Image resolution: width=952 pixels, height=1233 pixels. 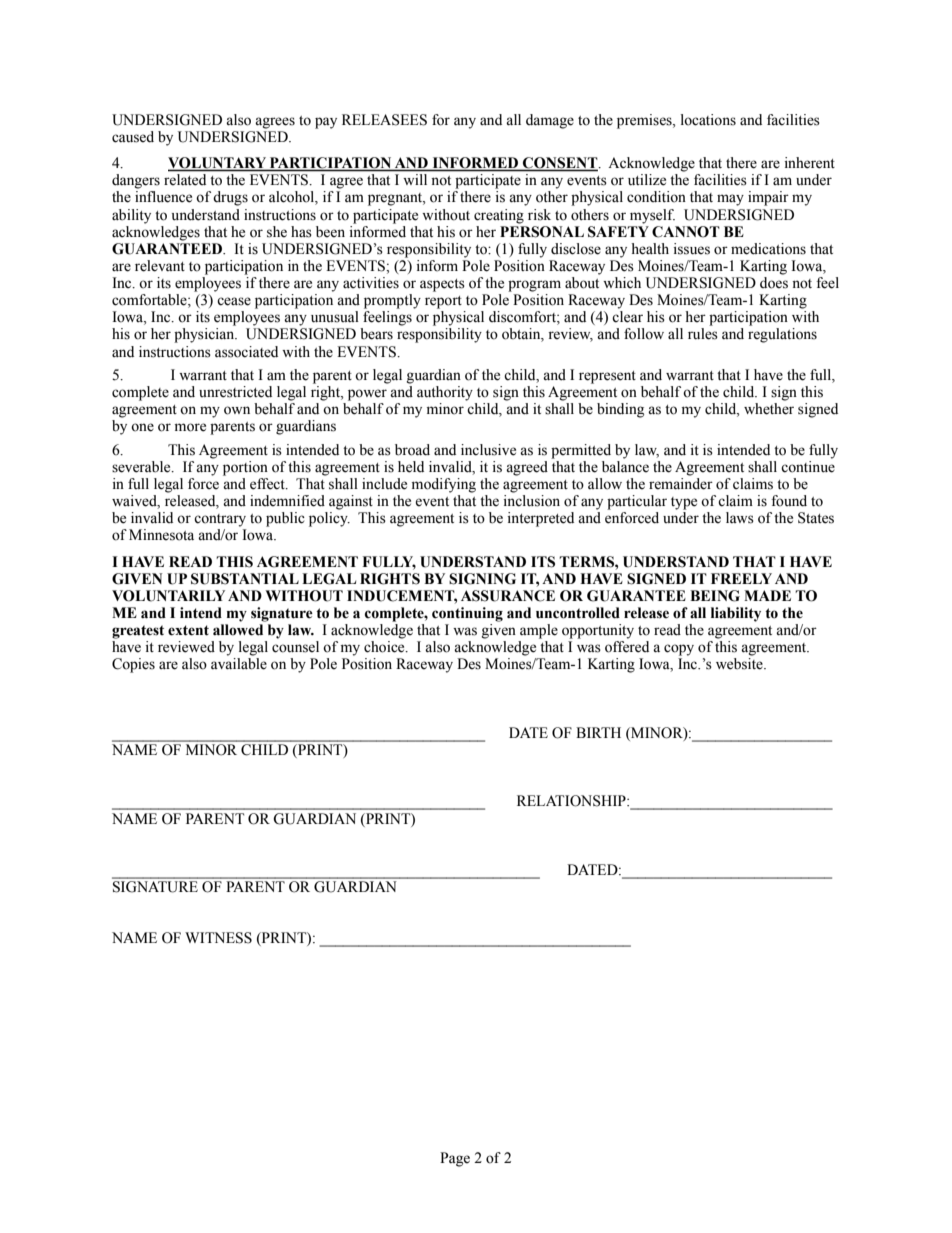 What do you see at coordinates (245, 468) in the screenshot?
I see `portion` at bounding box center [245, 468].
